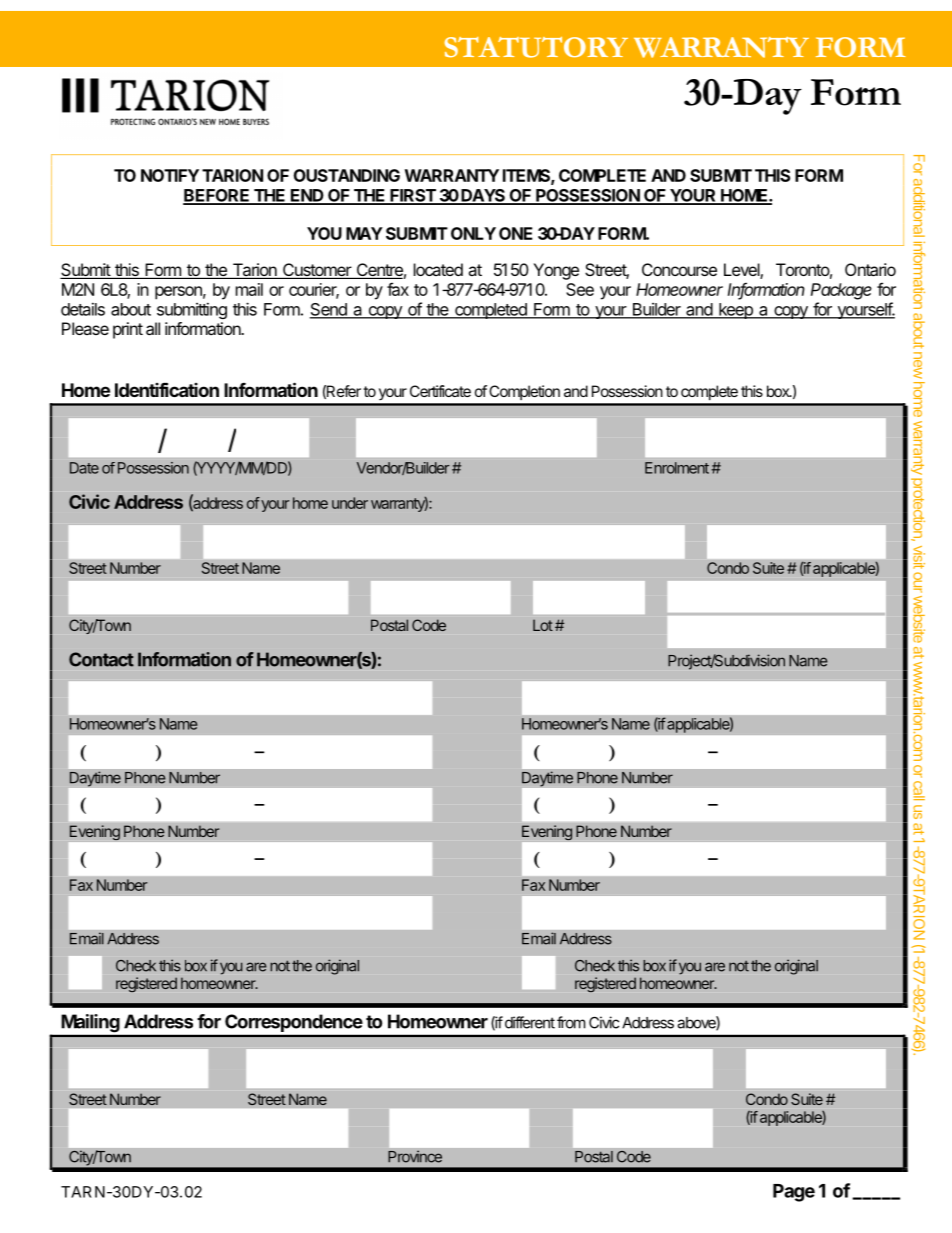 Image resolution: width=952 pixels, height=1233 pixels. I want to click on STATUTORY, so click(536, 47).
